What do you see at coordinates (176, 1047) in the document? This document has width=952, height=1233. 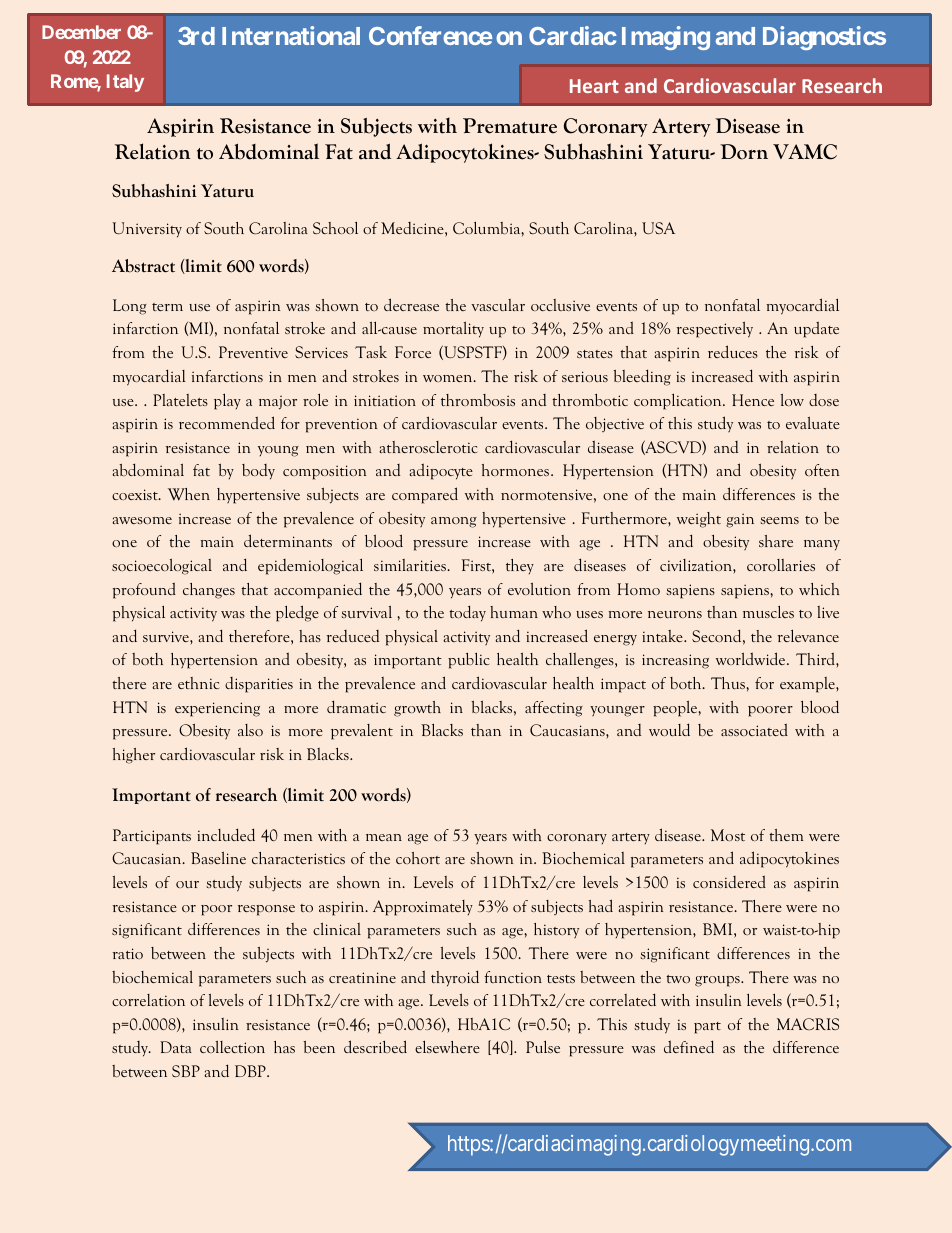 I see `Data` at bounding box center [176, 1047].
